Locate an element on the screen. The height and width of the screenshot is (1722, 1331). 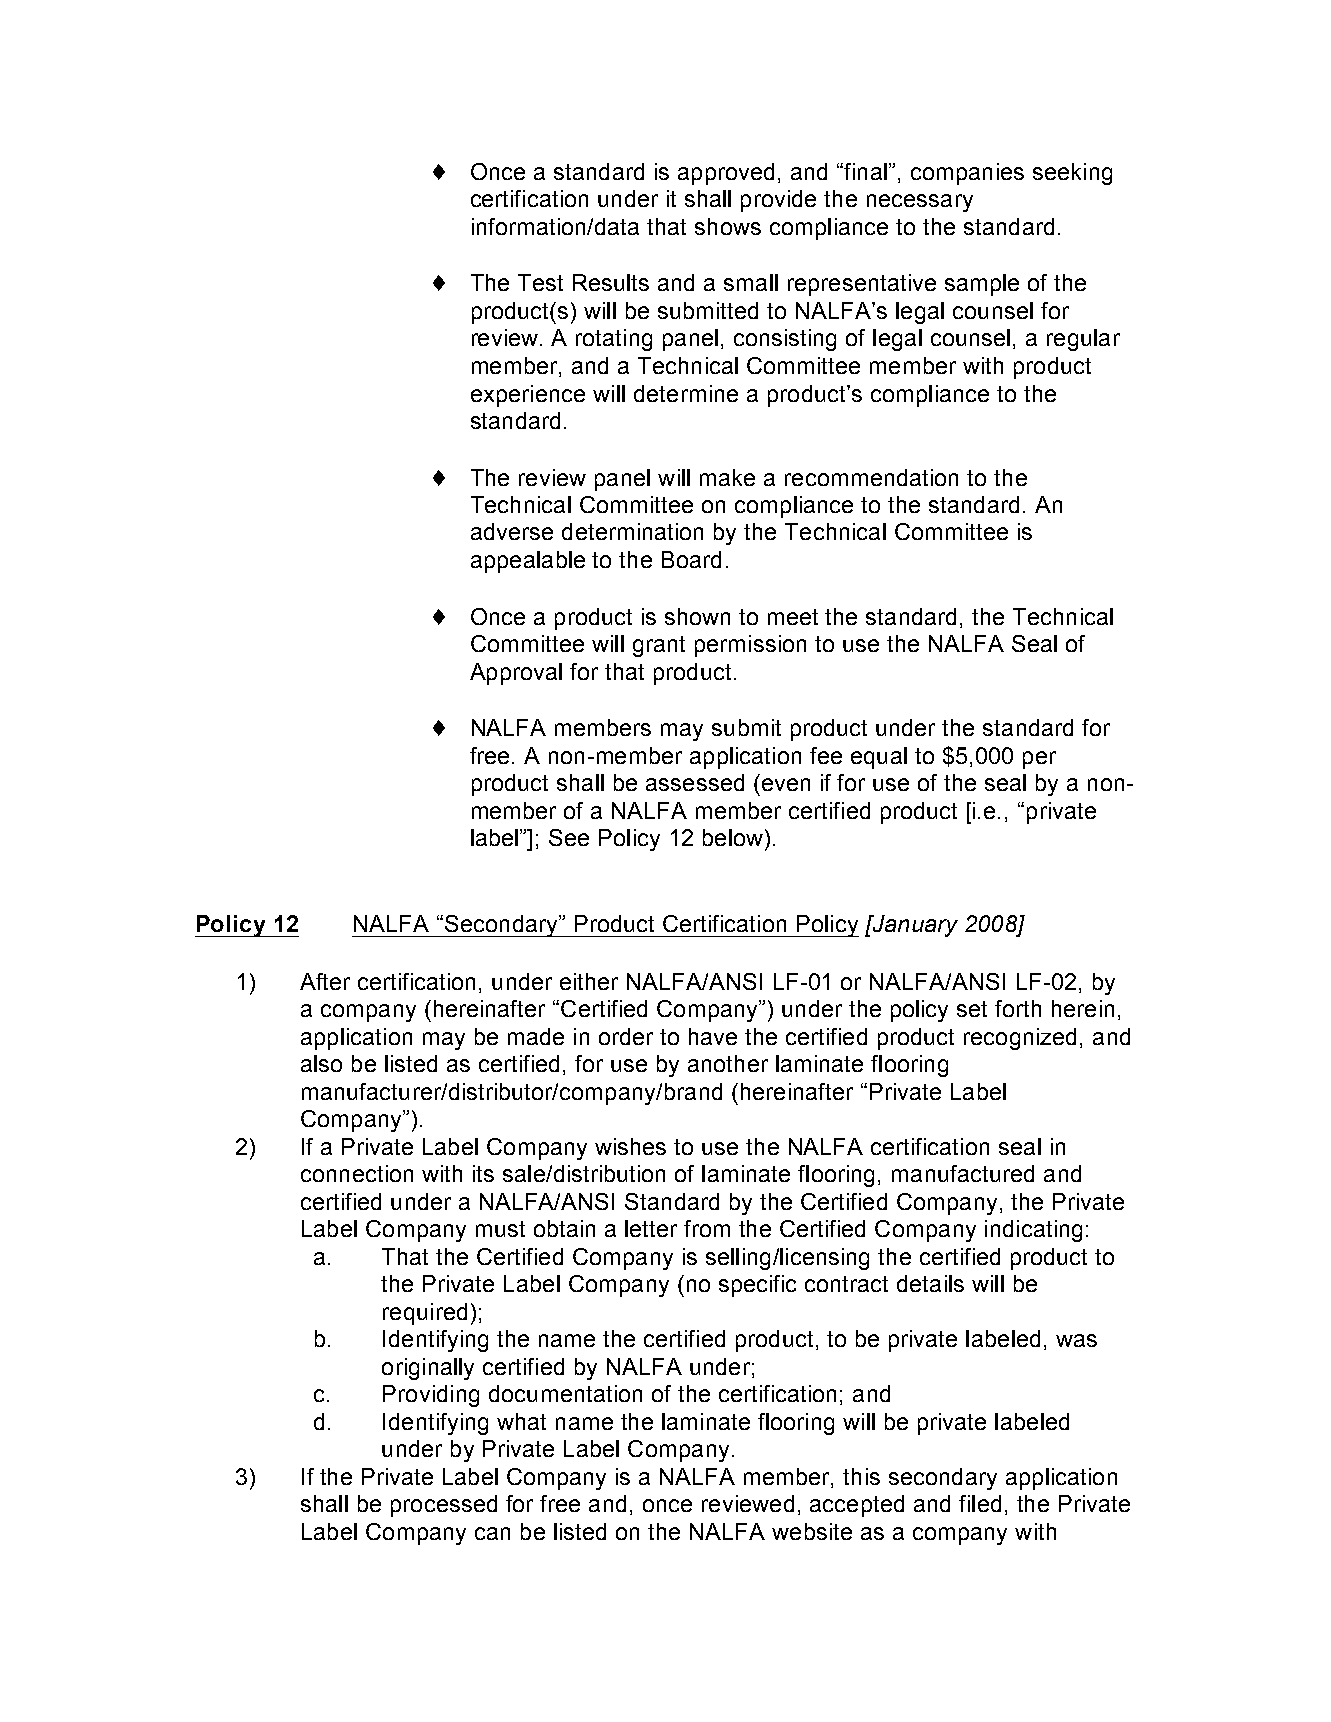
set is located at coordinates (972, 1009).
